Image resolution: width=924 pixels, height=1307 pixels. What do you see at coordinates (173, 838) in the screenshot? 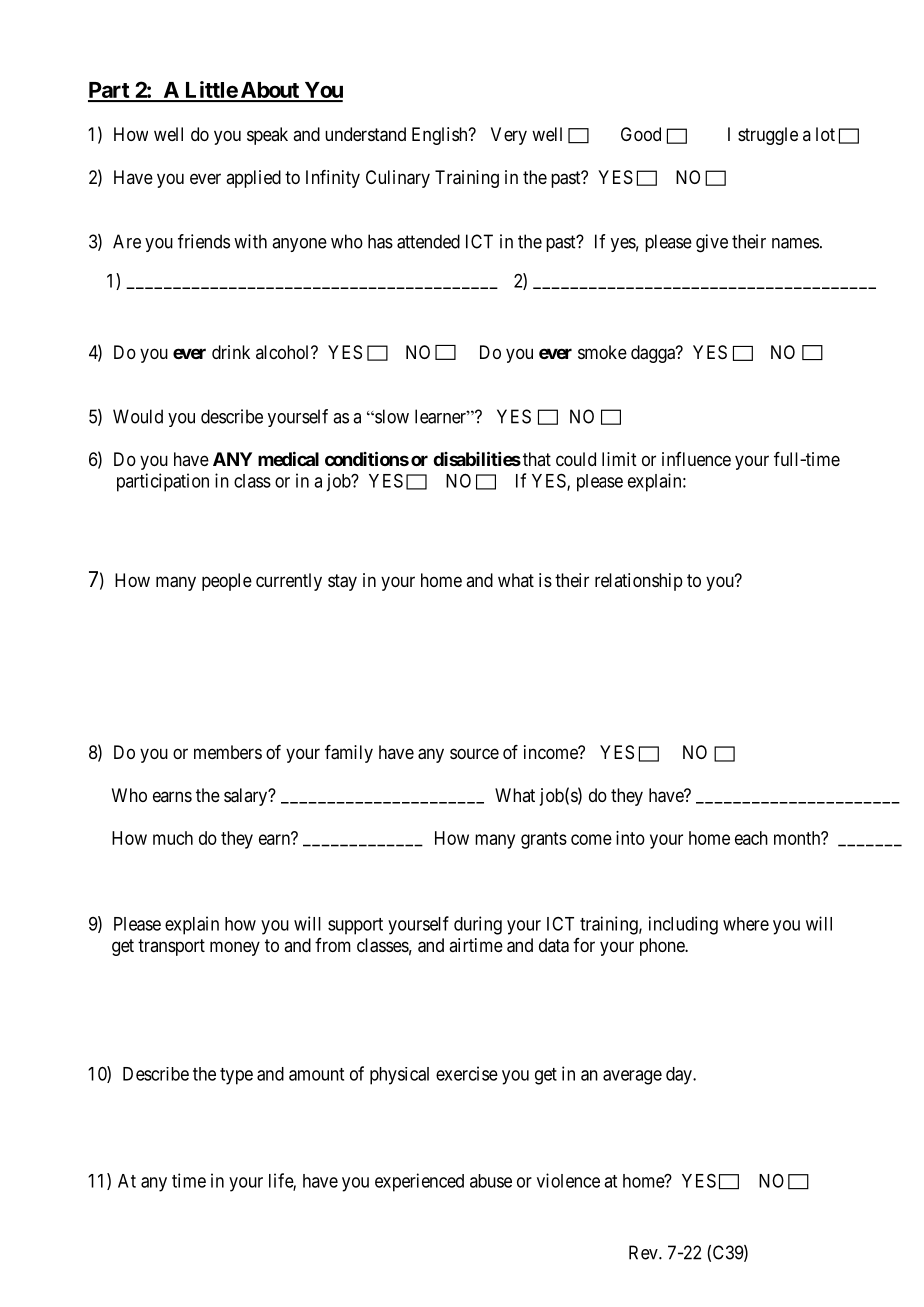
I see `much` at bounding box center [173, 838].
